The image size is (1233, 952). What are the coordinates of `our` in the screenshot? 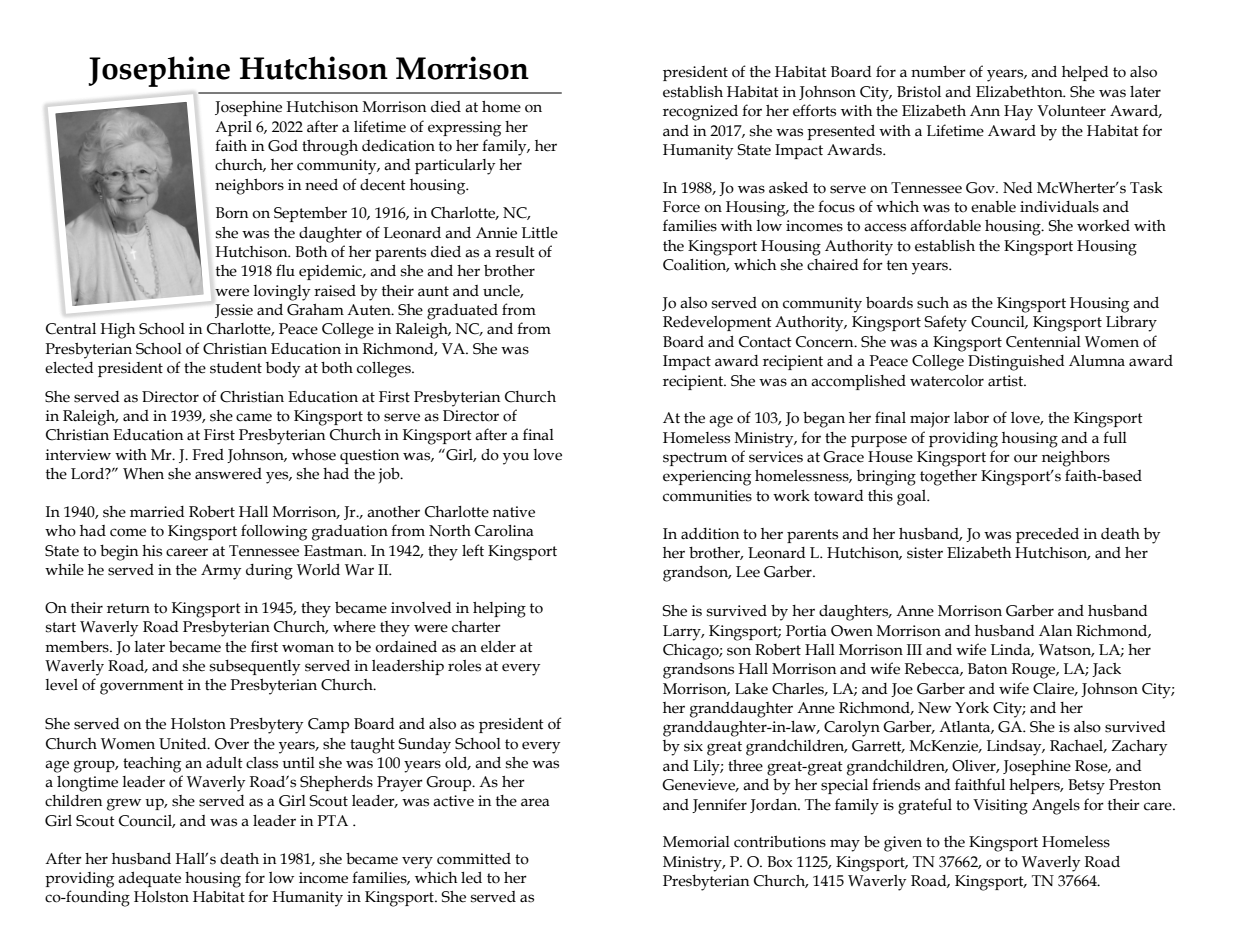 It's located at (1026, 458).
